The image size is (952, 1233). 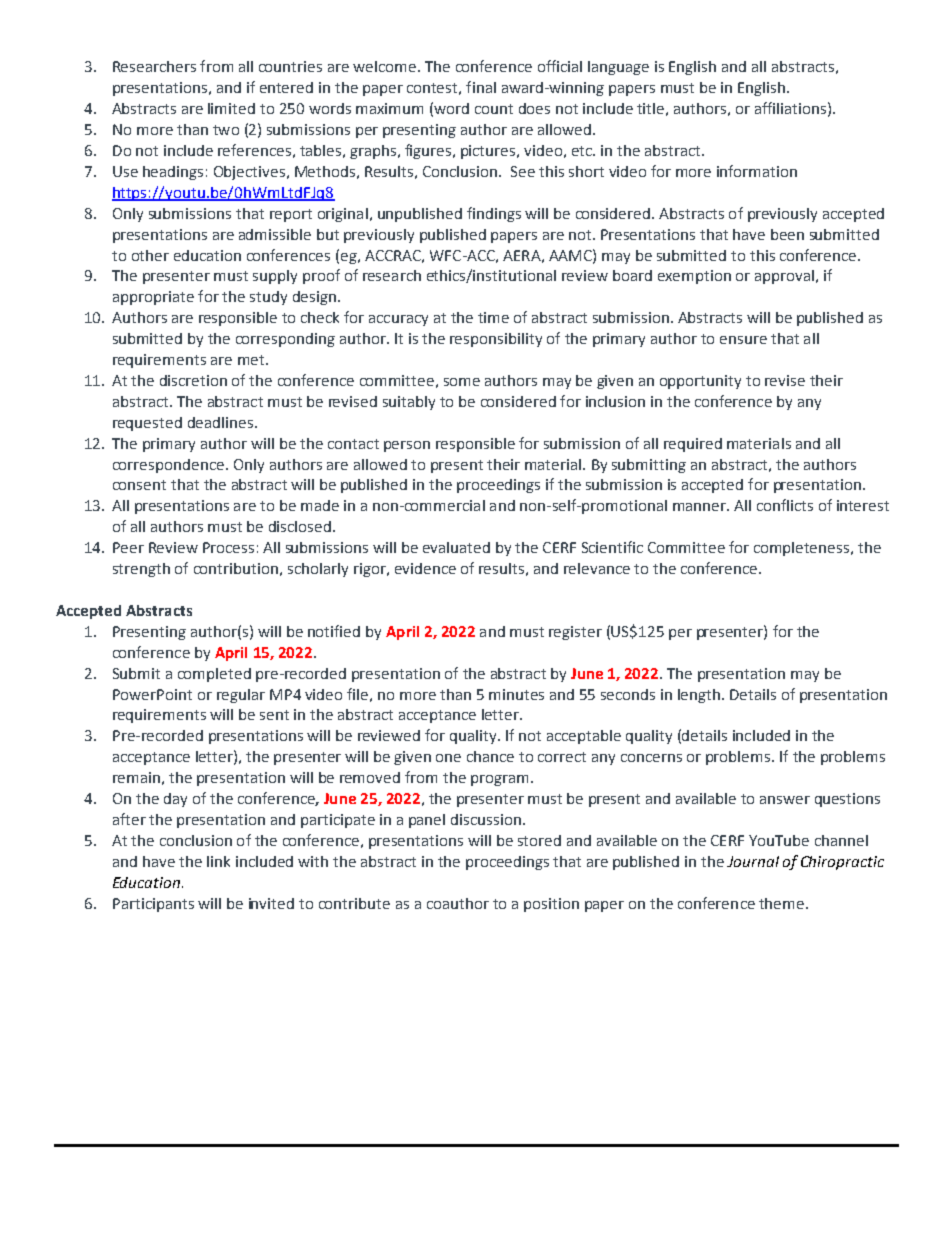 I want to click on final, so click(x=481, y=87).
